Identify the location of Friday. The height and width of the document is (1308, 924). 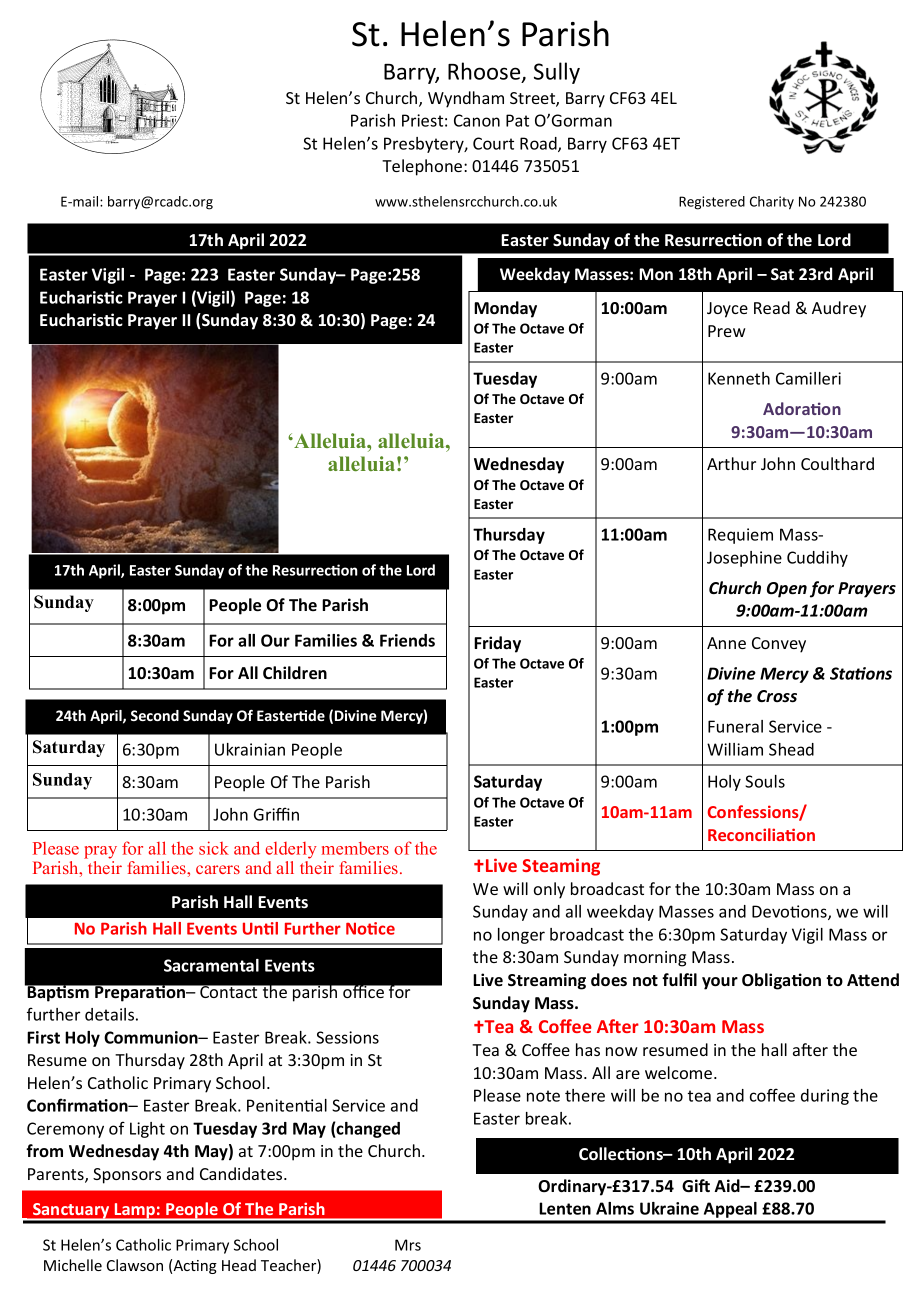
(497, 644).
